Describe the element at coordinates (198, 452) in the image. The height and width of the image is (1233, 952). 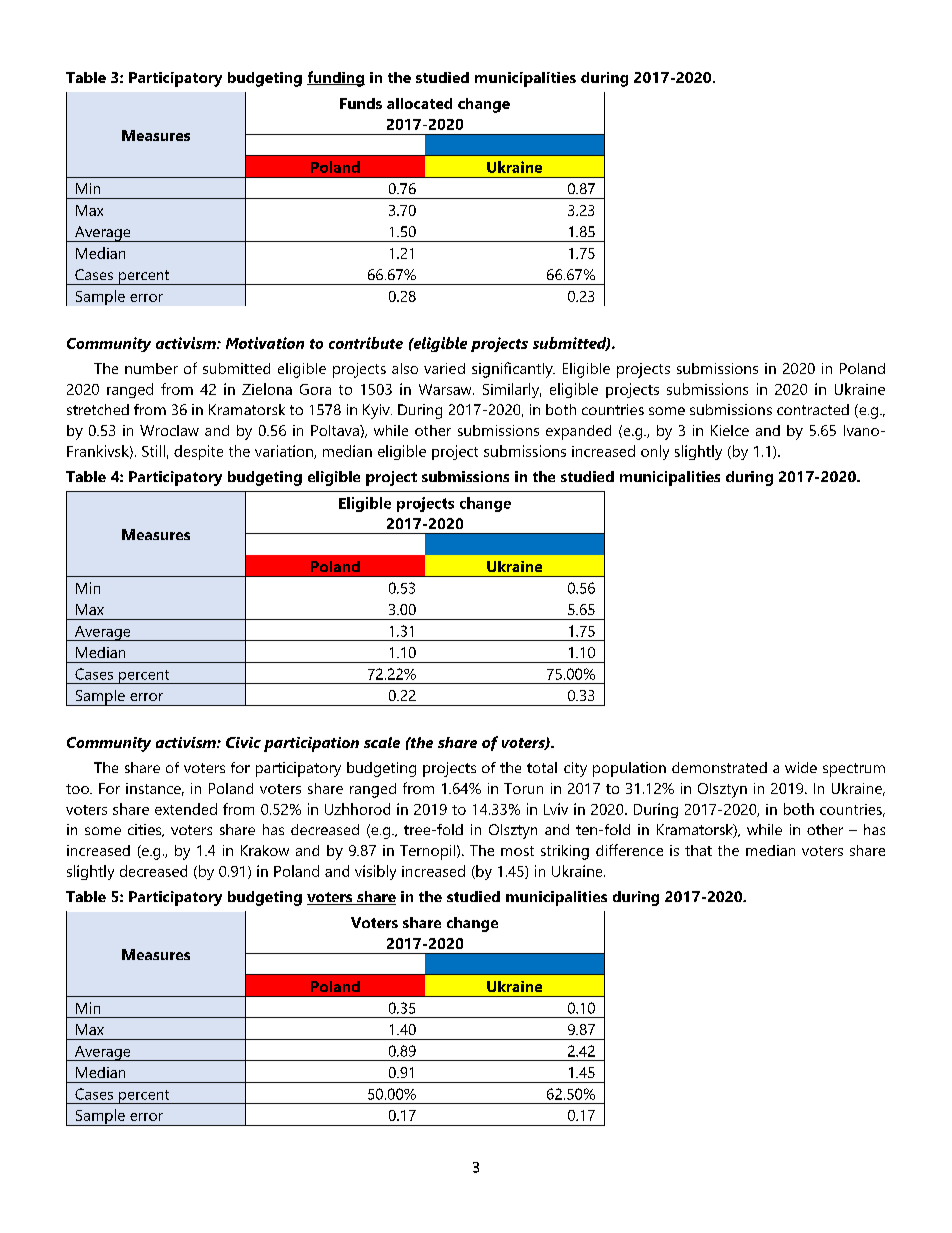
I see `despite` at that location.
